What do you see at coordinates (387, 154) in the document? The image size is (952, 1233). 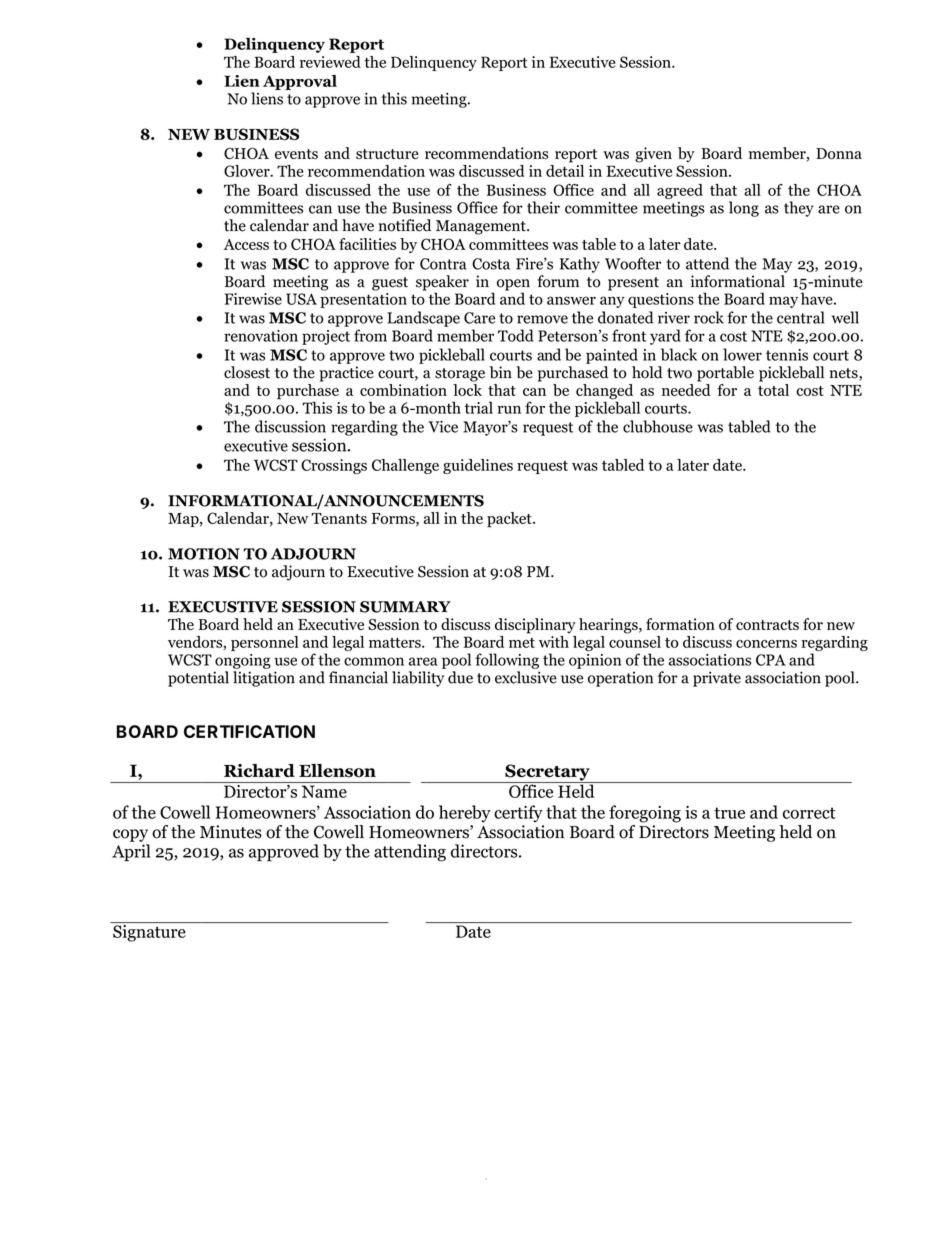 I see `structure` at bounding box center [387, 154].
